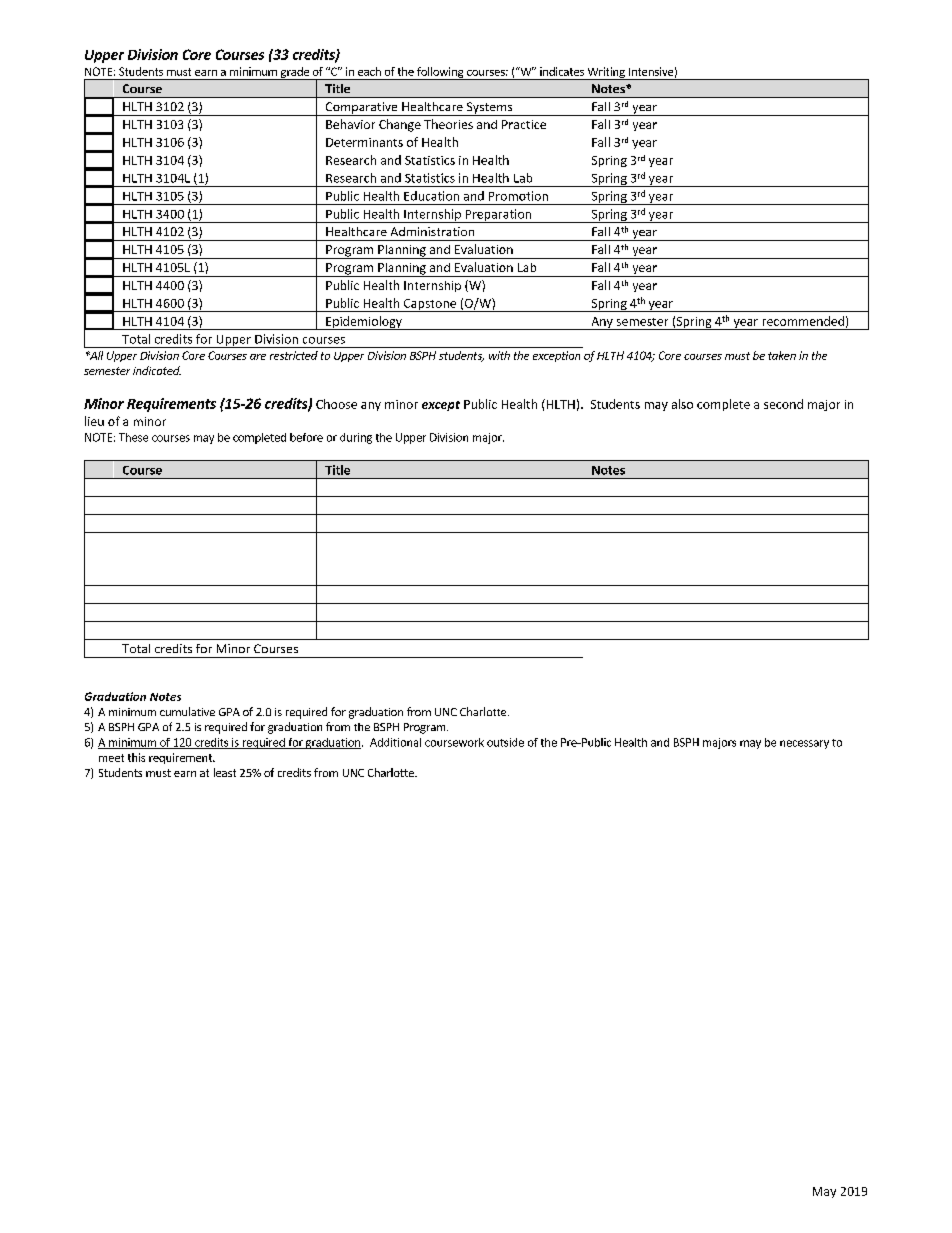  What do you see at coordinates (294, 73) in the screenshot?
I see `grade` at bounding box center [294, 73].
